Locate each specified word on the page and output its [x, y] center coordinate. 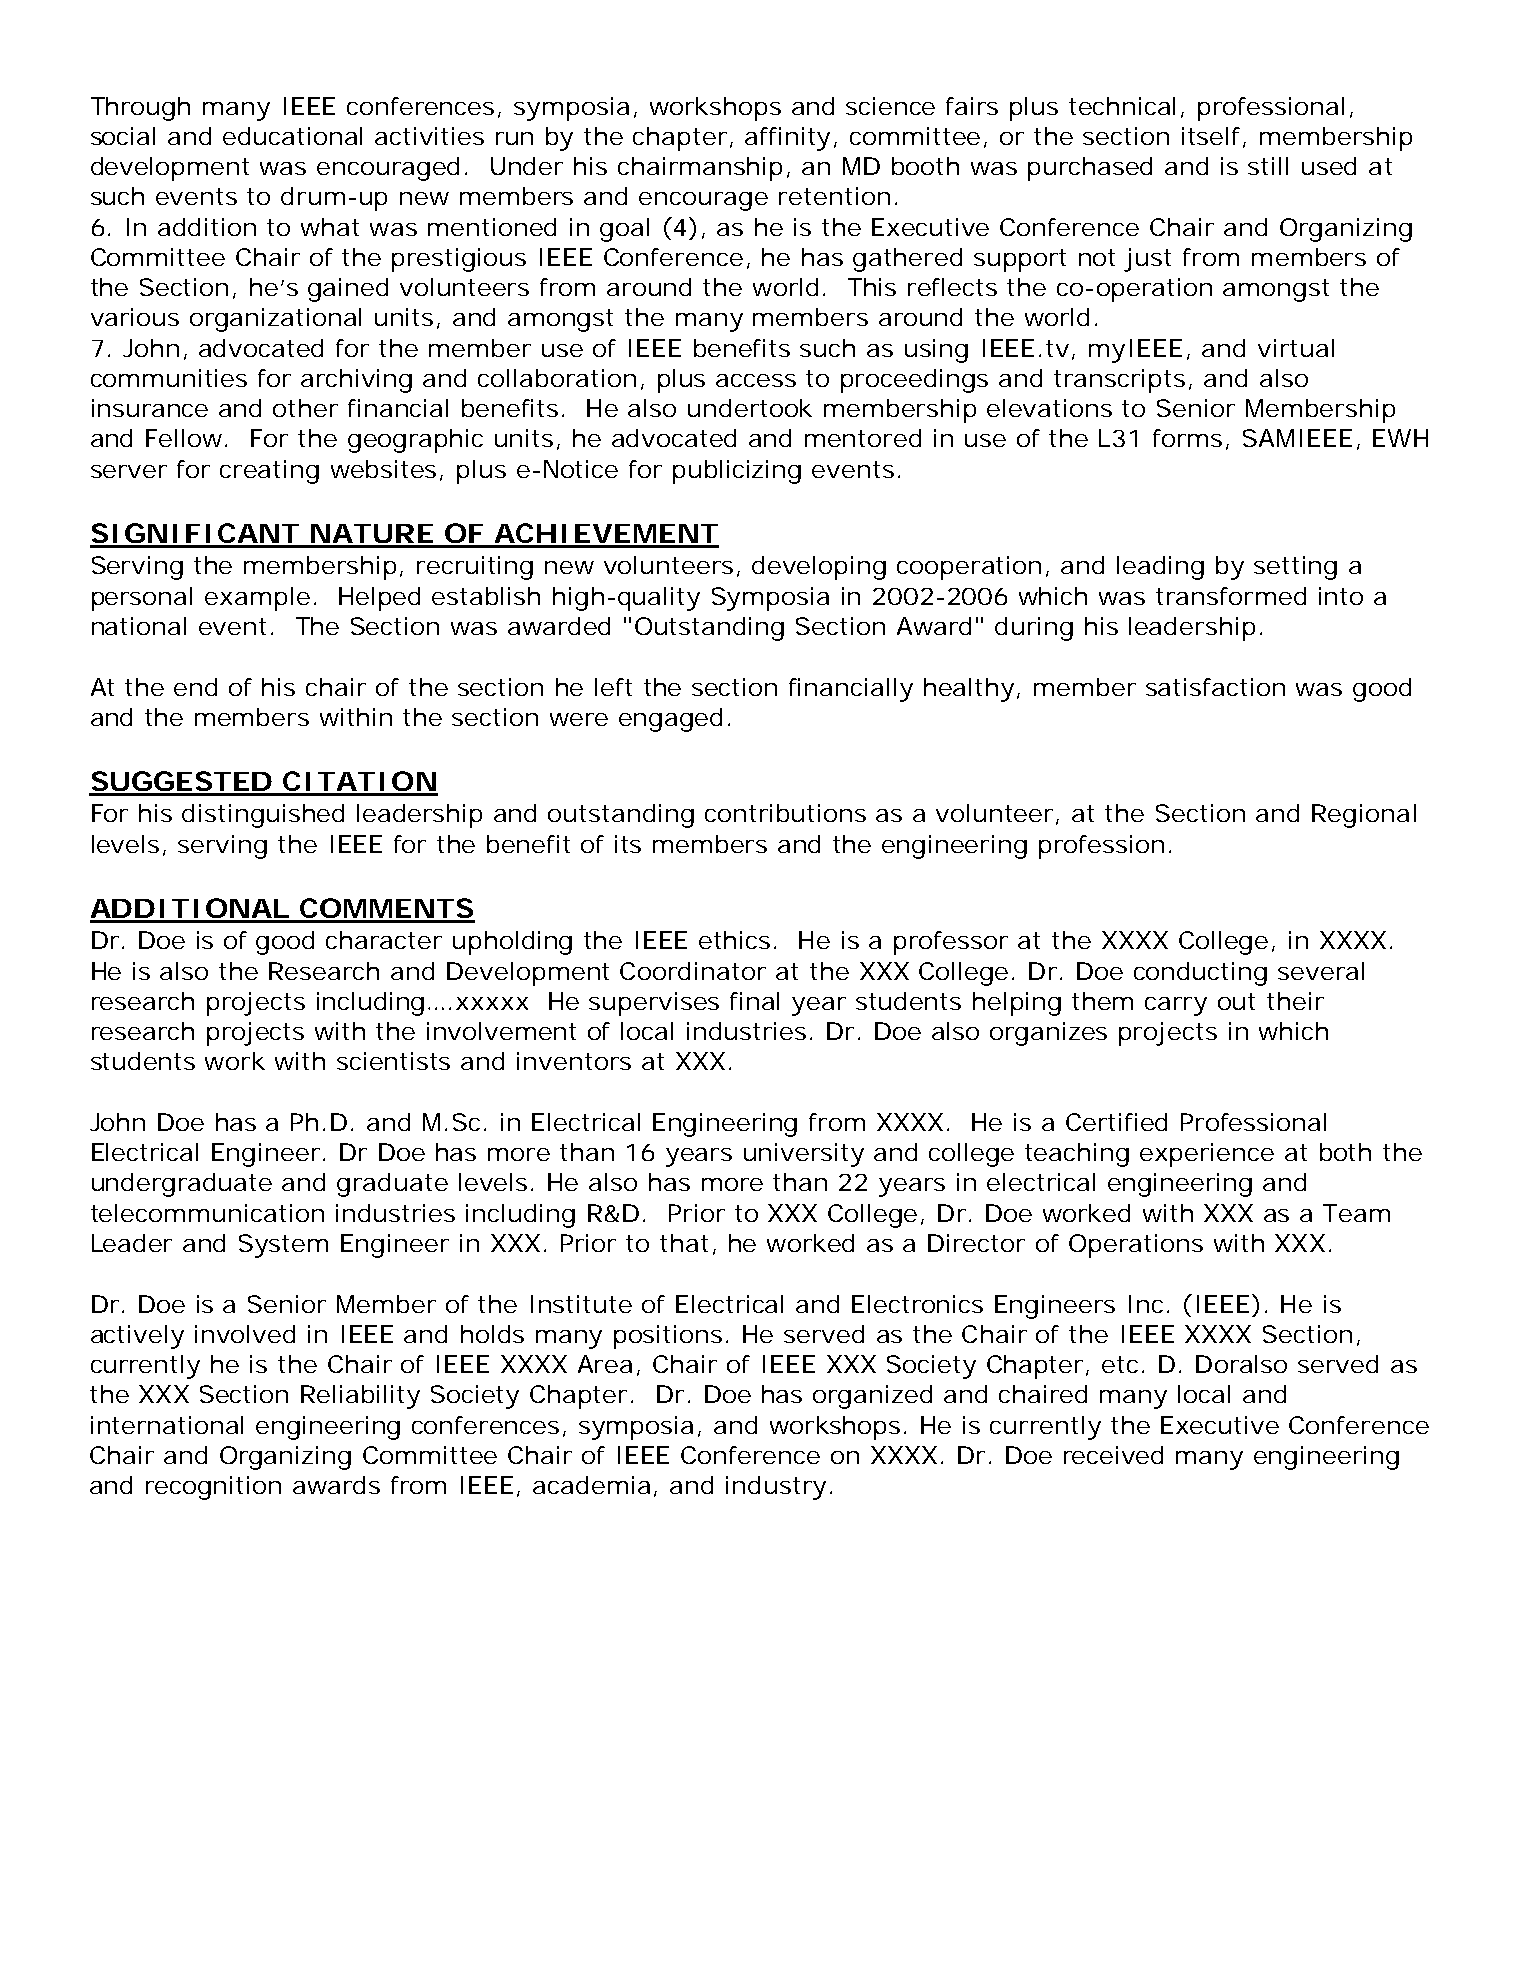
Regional [1364, 816]
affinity [787, 139]
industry [776, 1488]
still [1268, 166]
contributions [785, 813]
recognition [213, 1488]
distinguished [263, 816]
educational [292, 136]
